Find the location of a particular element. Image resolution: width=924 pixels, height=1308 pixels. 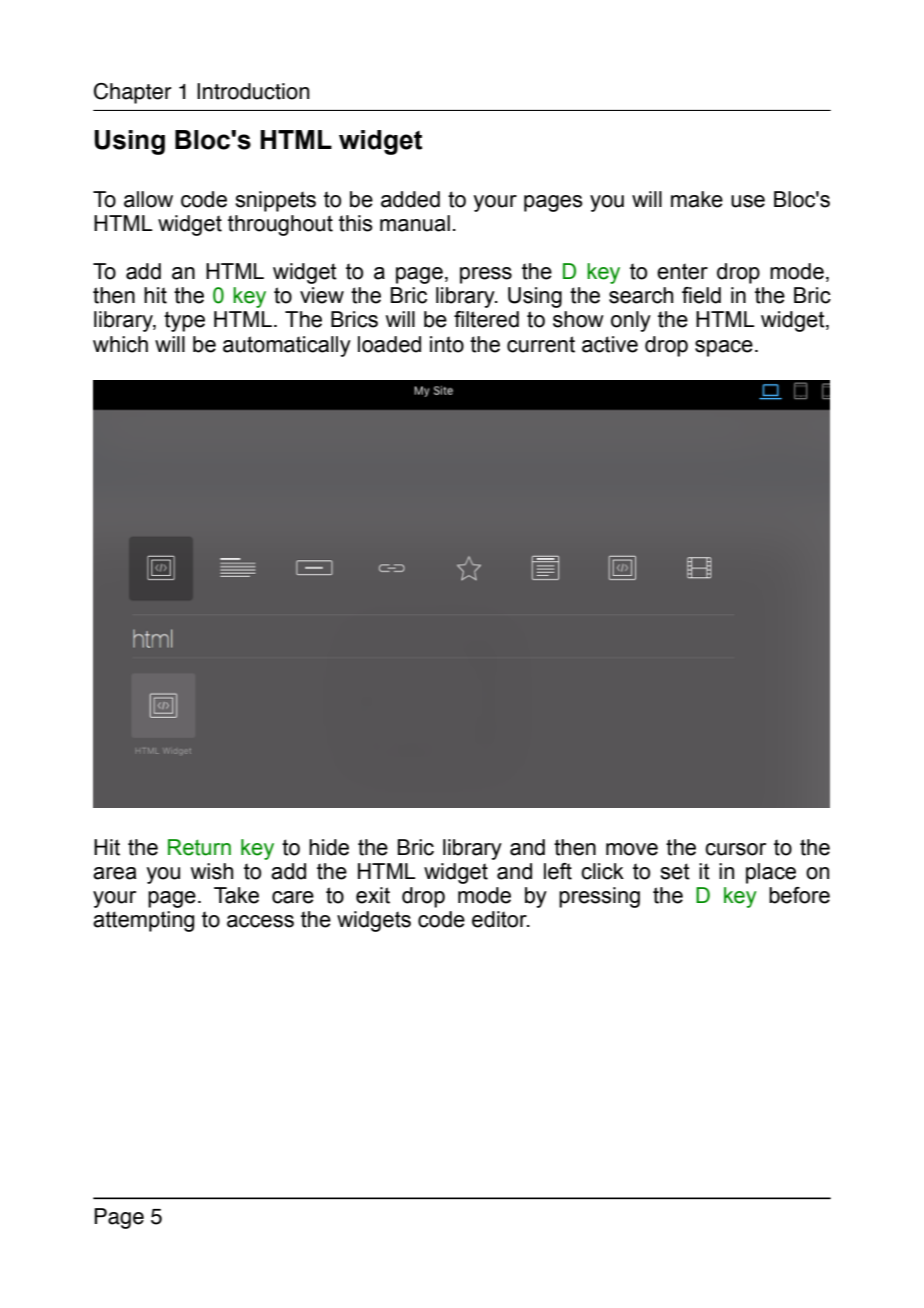

Introduction is located at coordinates (253, 91).
